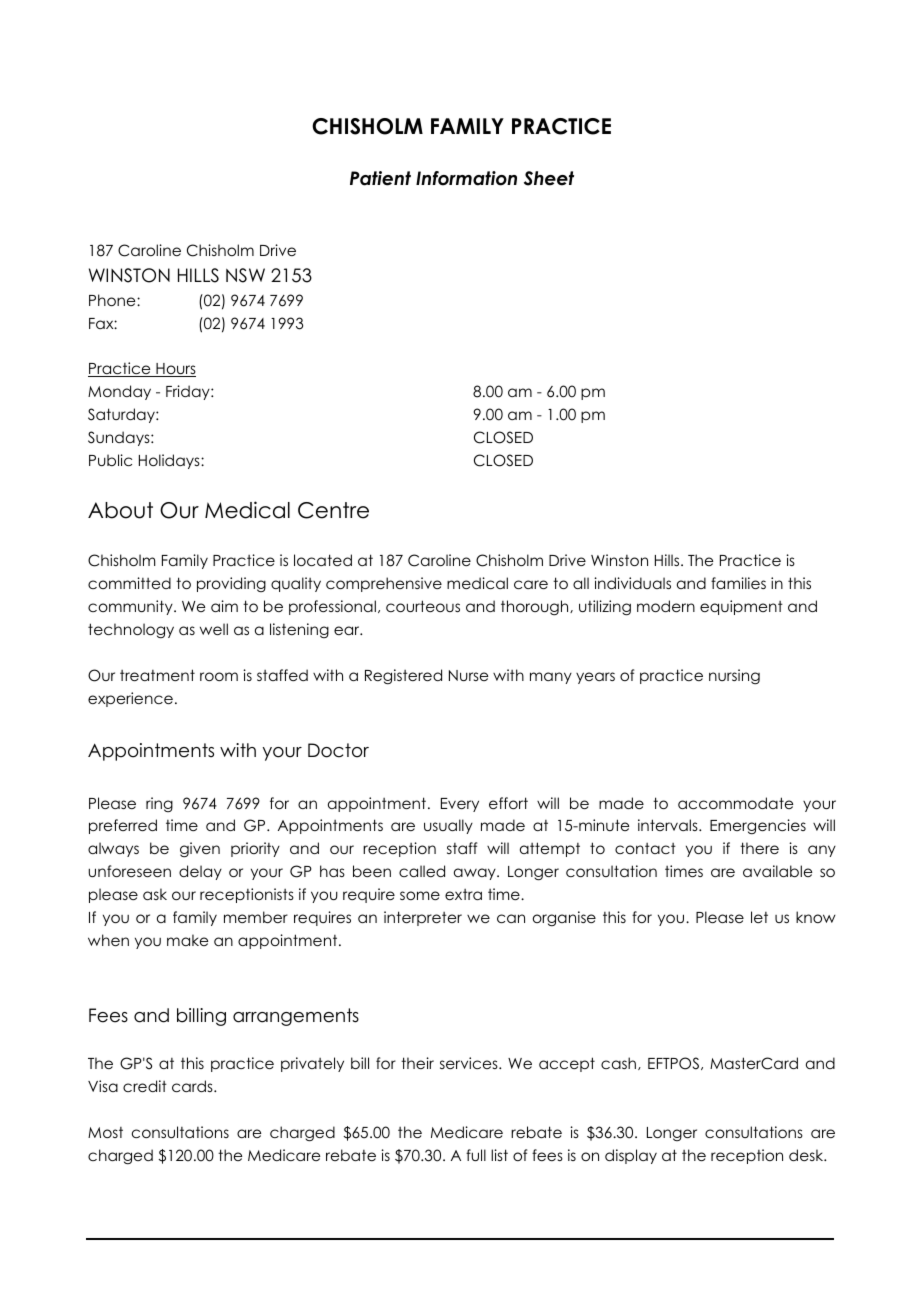 The width and height of the image is (924, 1308). Describe the element at coordinates (468, 675) in the image. I see `Nurse` at that location.
